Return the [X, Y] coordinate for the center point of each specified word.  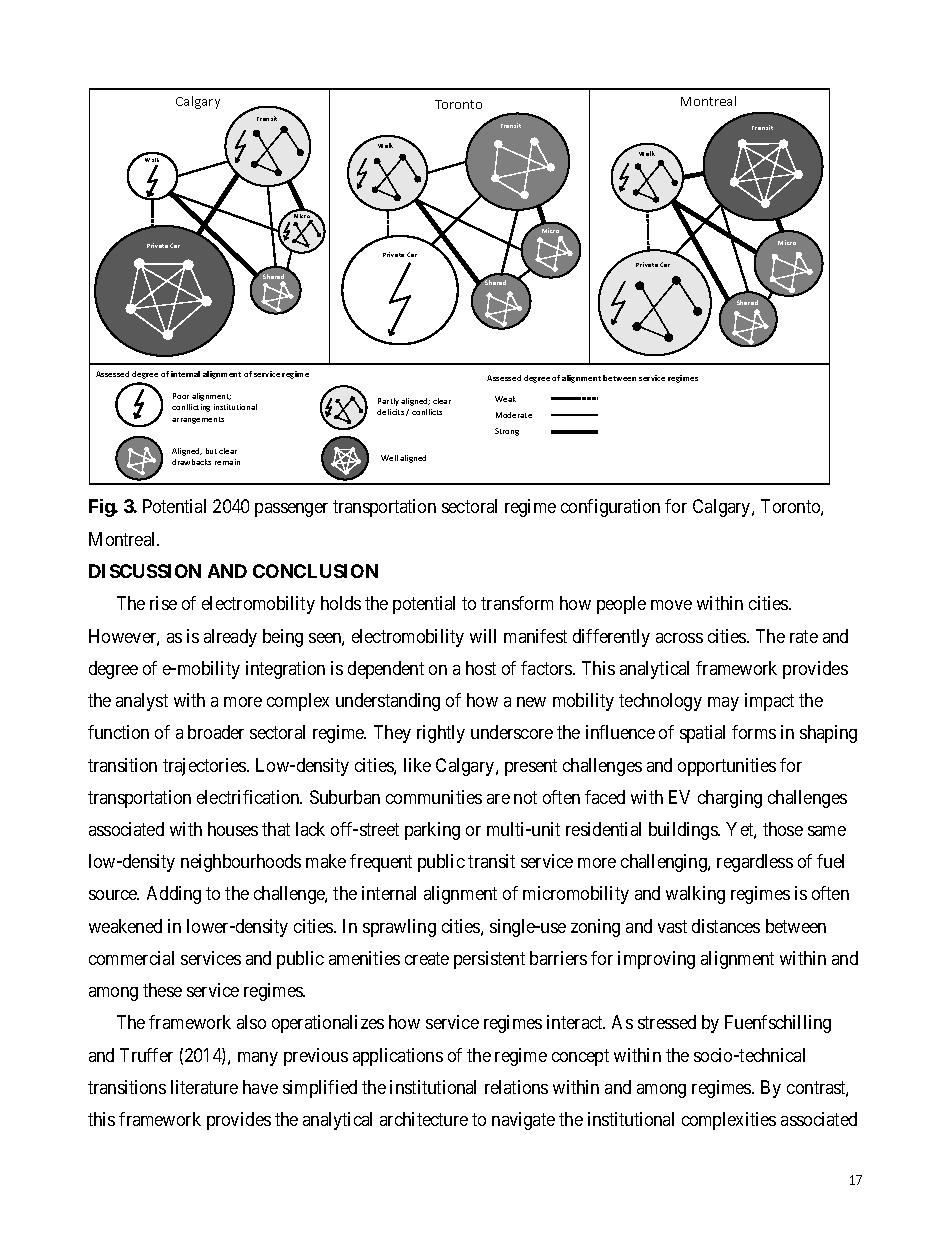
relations [516, 1087]
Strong [507, 432]
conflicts [427, 412]
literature [204, 1087]
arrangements [198, 420]
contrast [817, 1089]
